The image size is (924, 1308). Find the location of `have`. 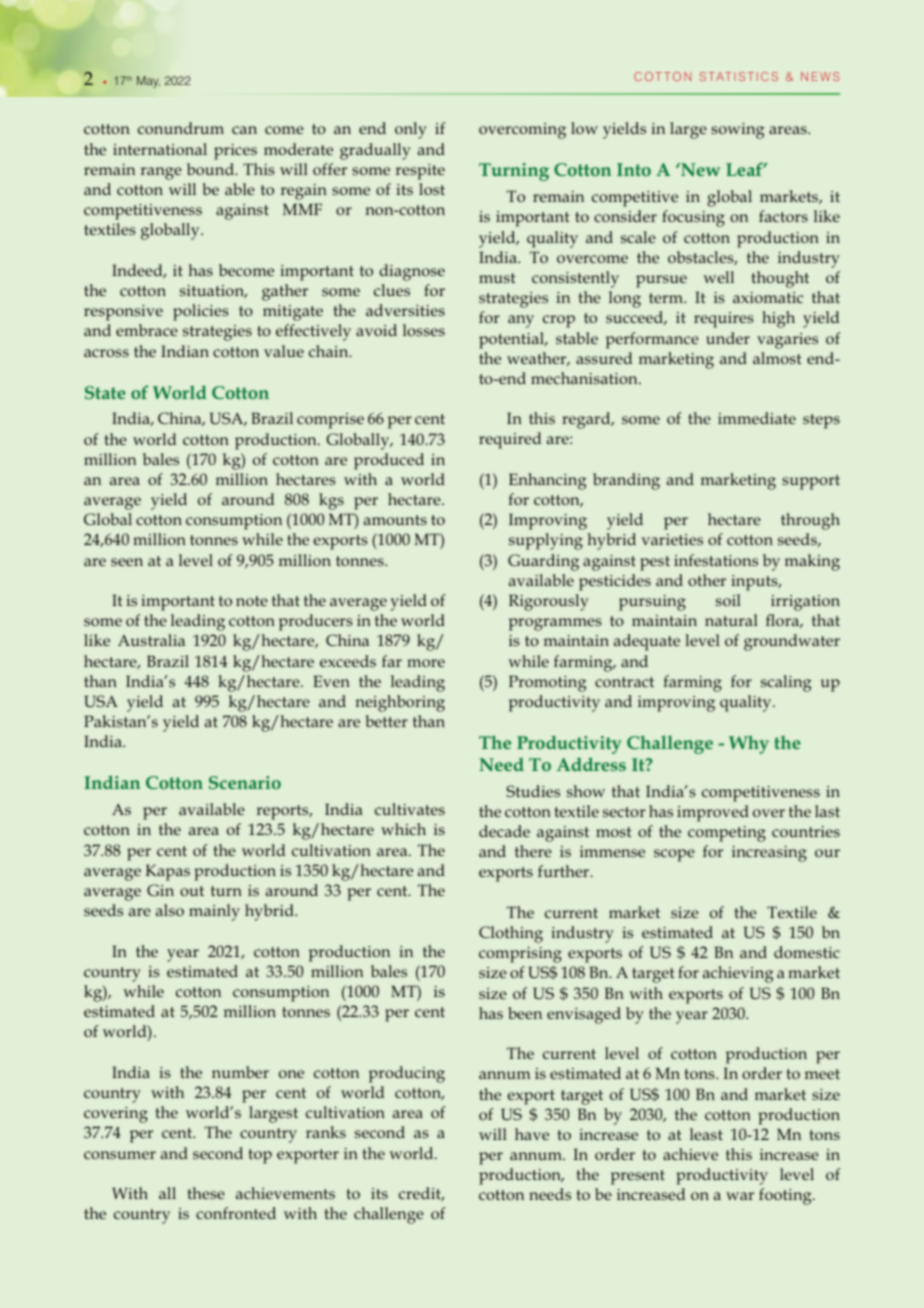

have is located at coordinates (532, 1134).
